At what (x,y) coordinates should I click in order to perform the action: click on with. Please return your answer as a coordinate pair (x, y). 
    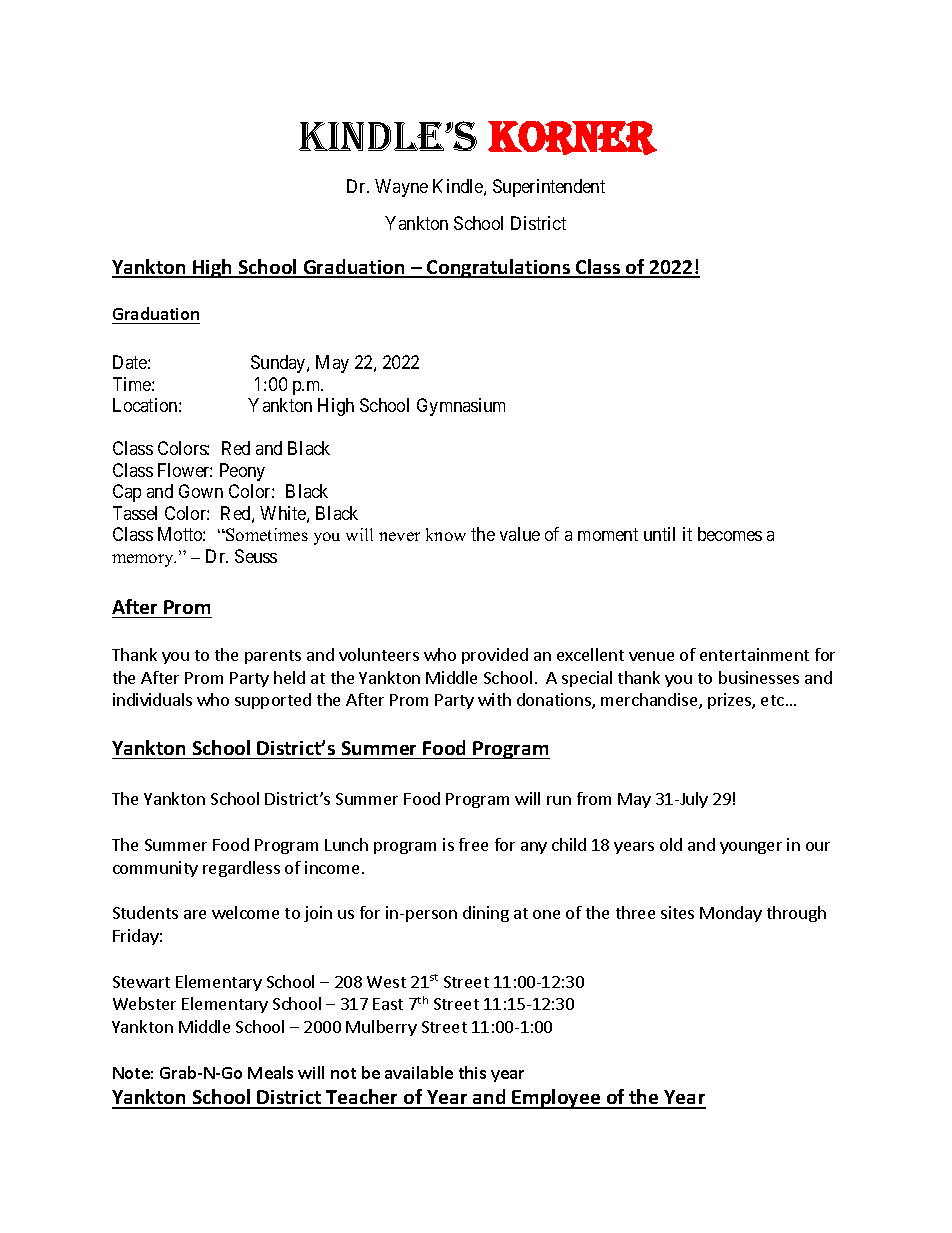
    Looking at the image, I should click on (494, 699).
